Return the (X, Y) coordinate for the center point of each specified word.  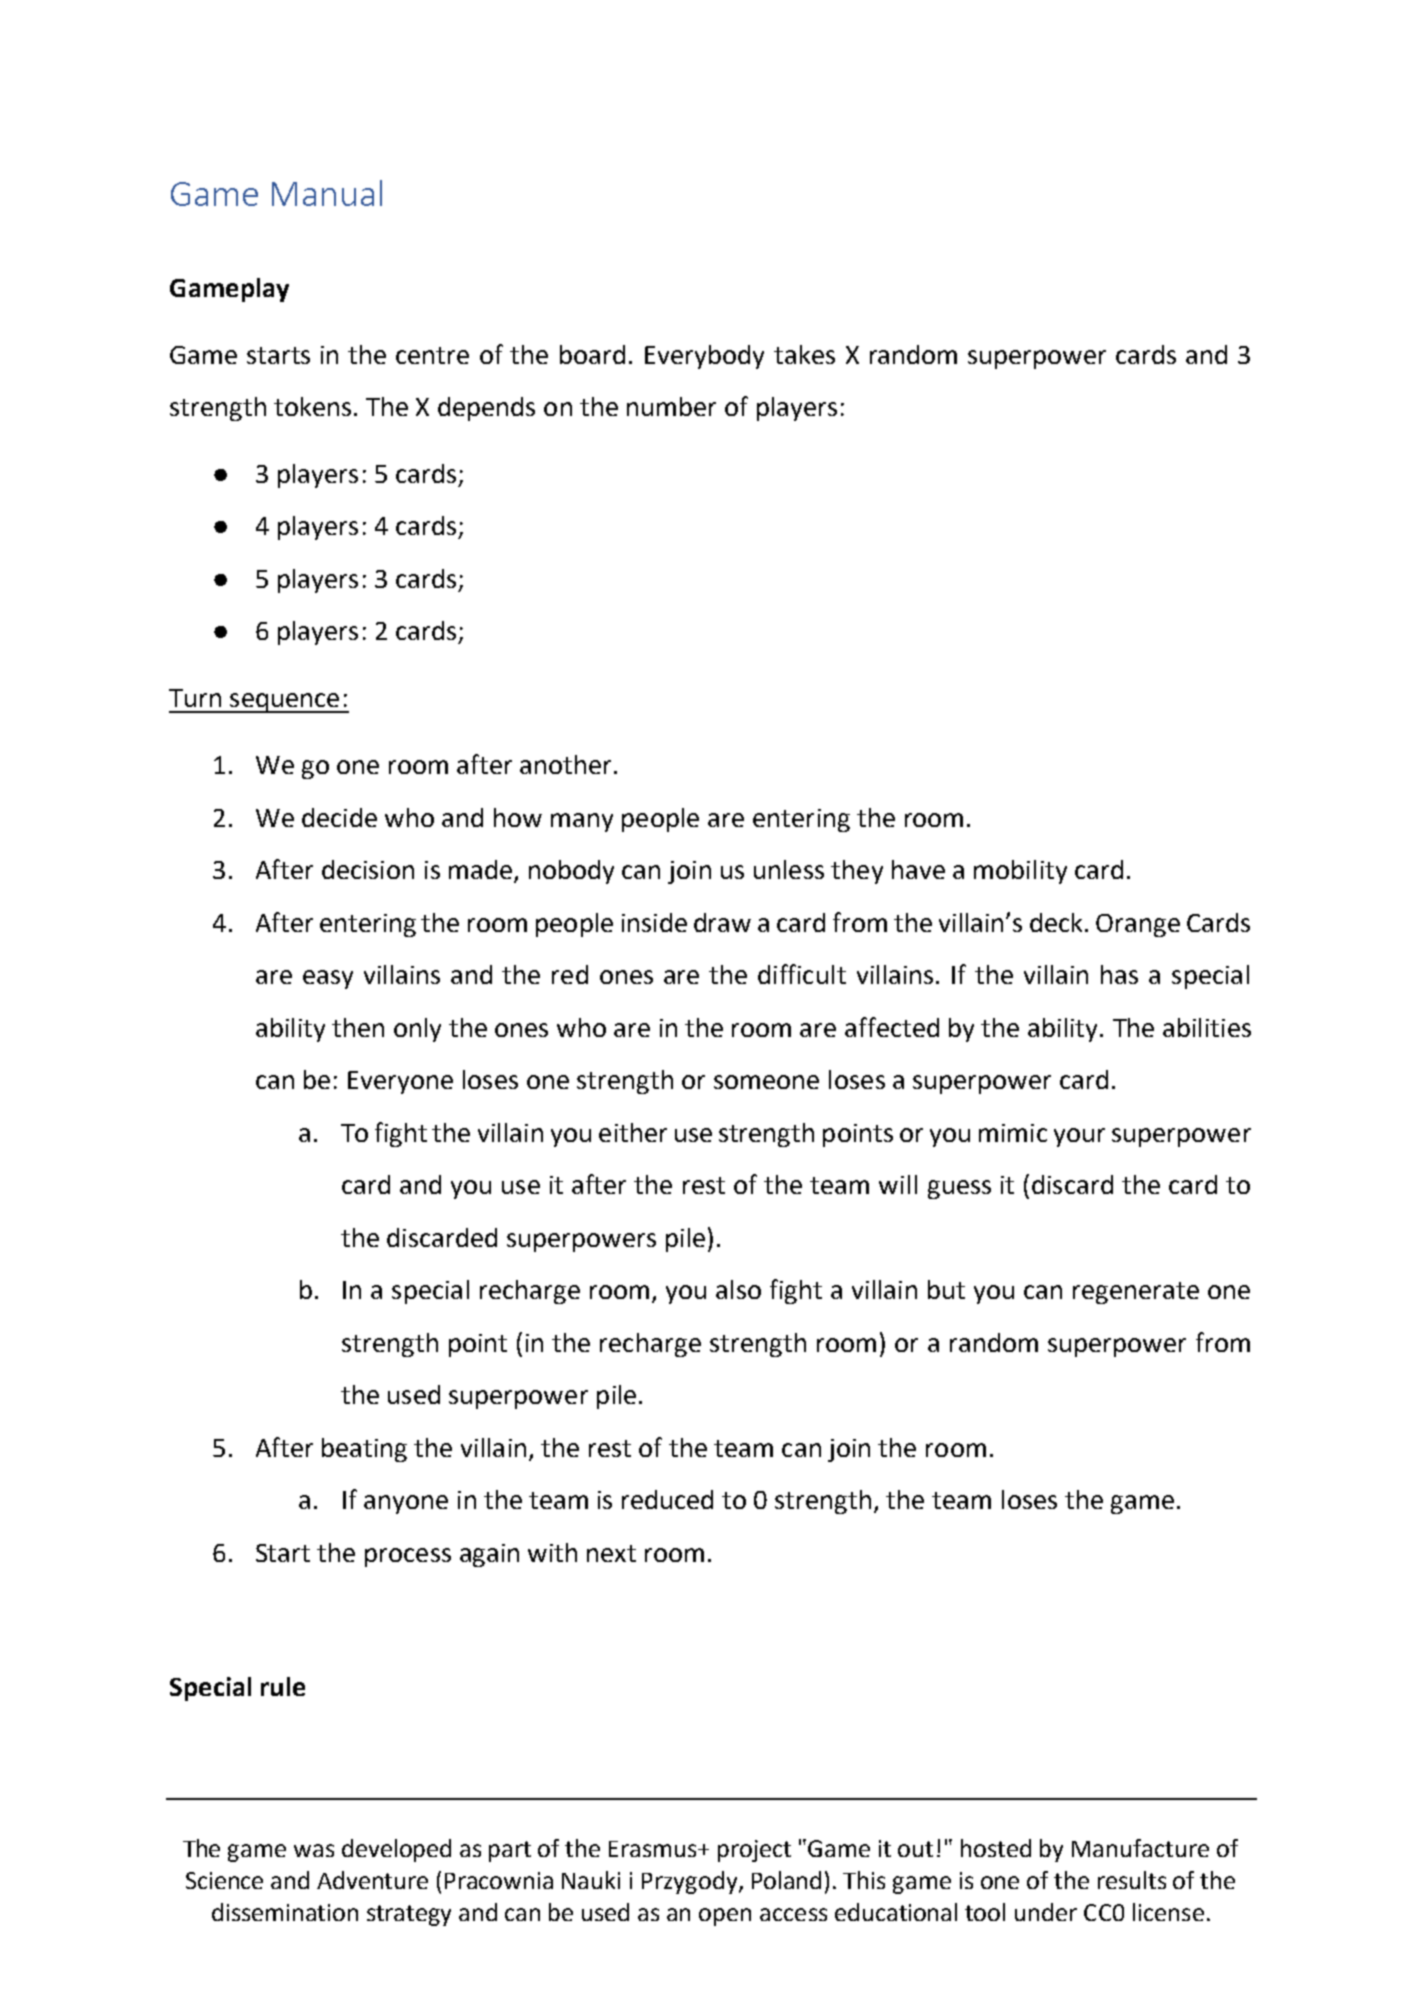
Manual (327, 193)
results (1132, 1880)
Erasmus (654, 1849)
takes (804, 354)
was (314, 1850)
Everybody (704, 357)
